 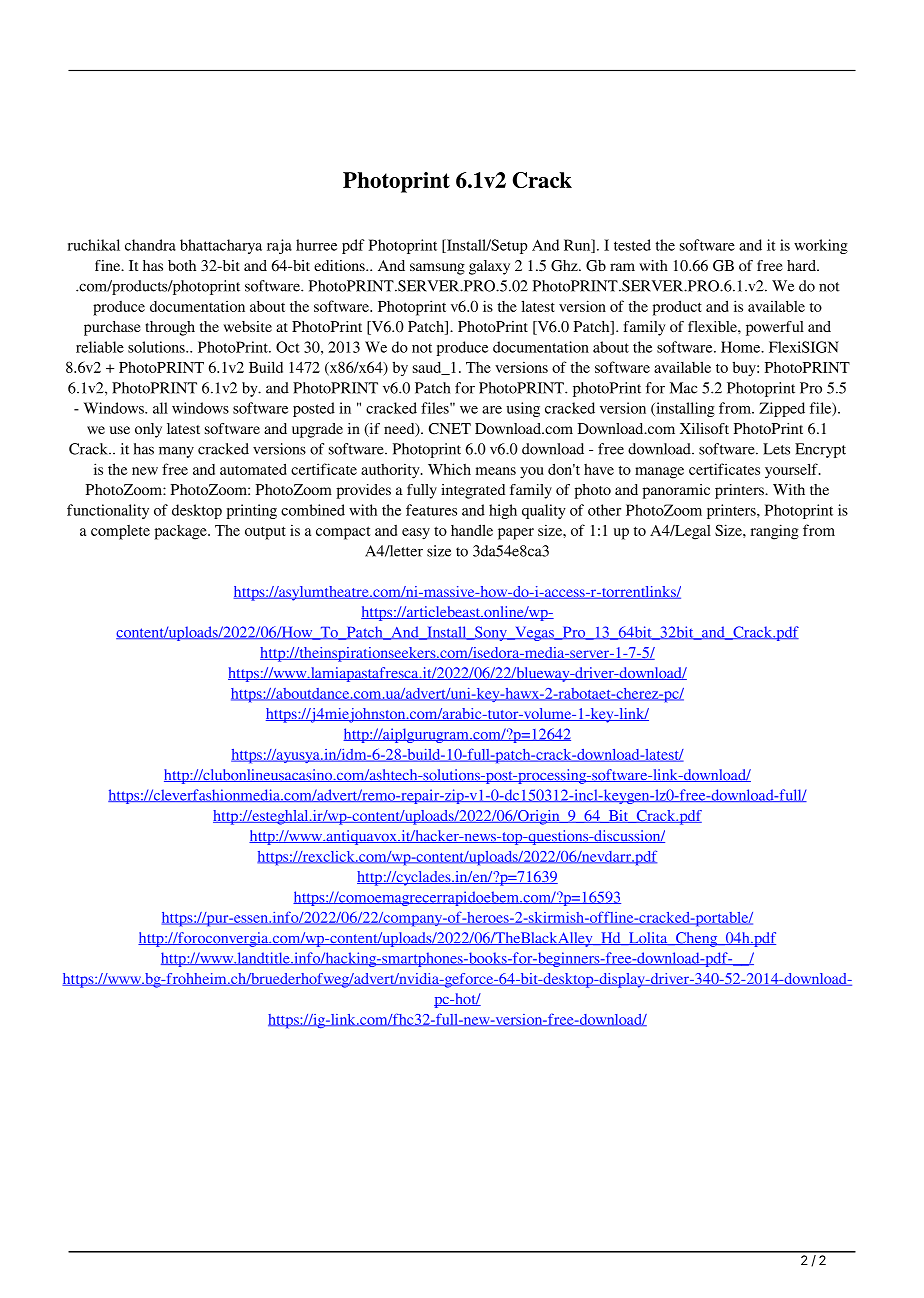 What do you see at coordinates (802, 265) in the screenshot?
I see `hard` at bounding box center [802, 265].
